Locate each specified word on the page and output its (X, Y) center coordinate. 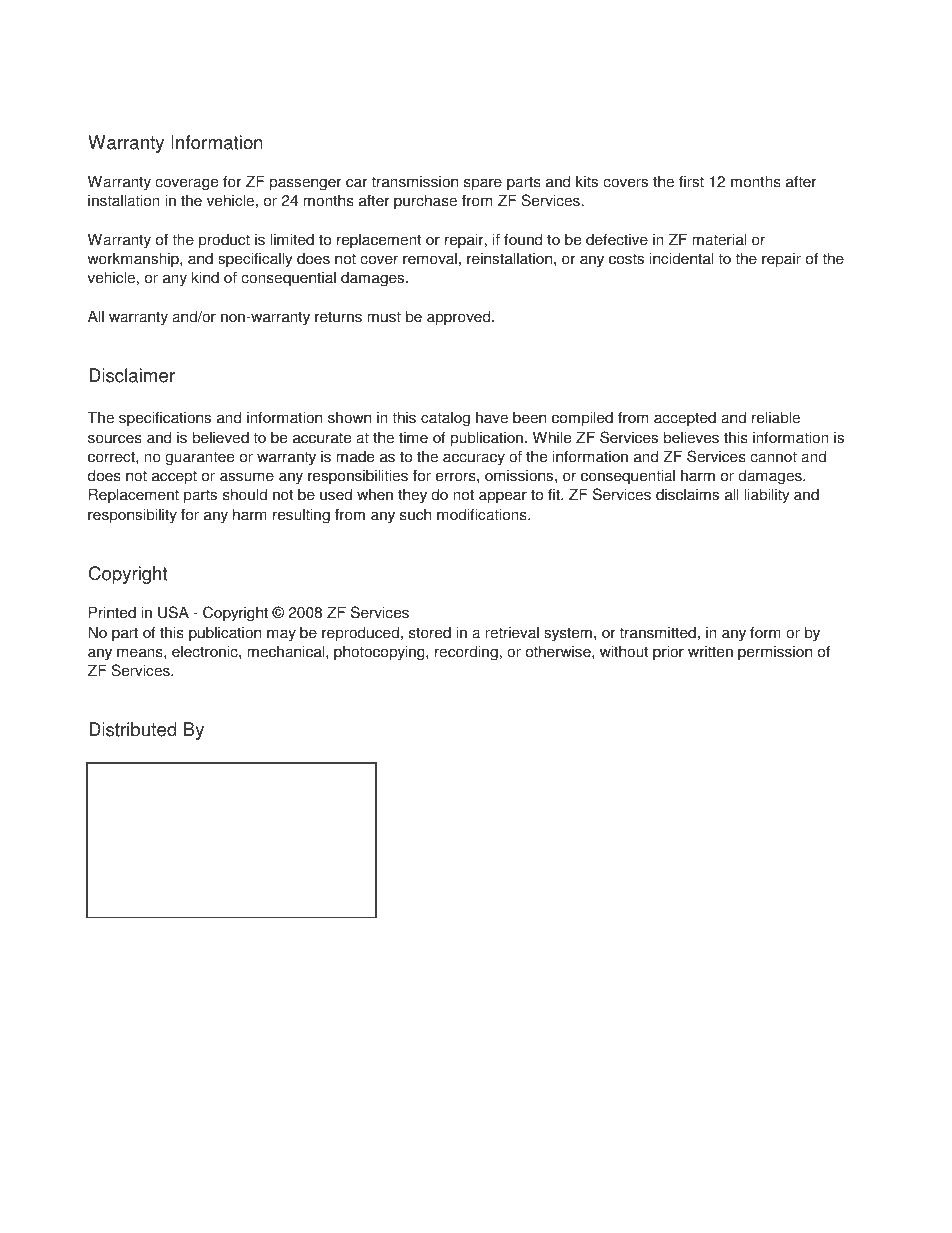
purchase (425, 202)
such (415, 514)
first (691, 181)
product (224, 241)
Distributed (133, 729)
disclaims (687, 494)
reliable (776, 417)
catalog (445, 419)
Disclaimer (132, 375)
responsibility (132, 516)
